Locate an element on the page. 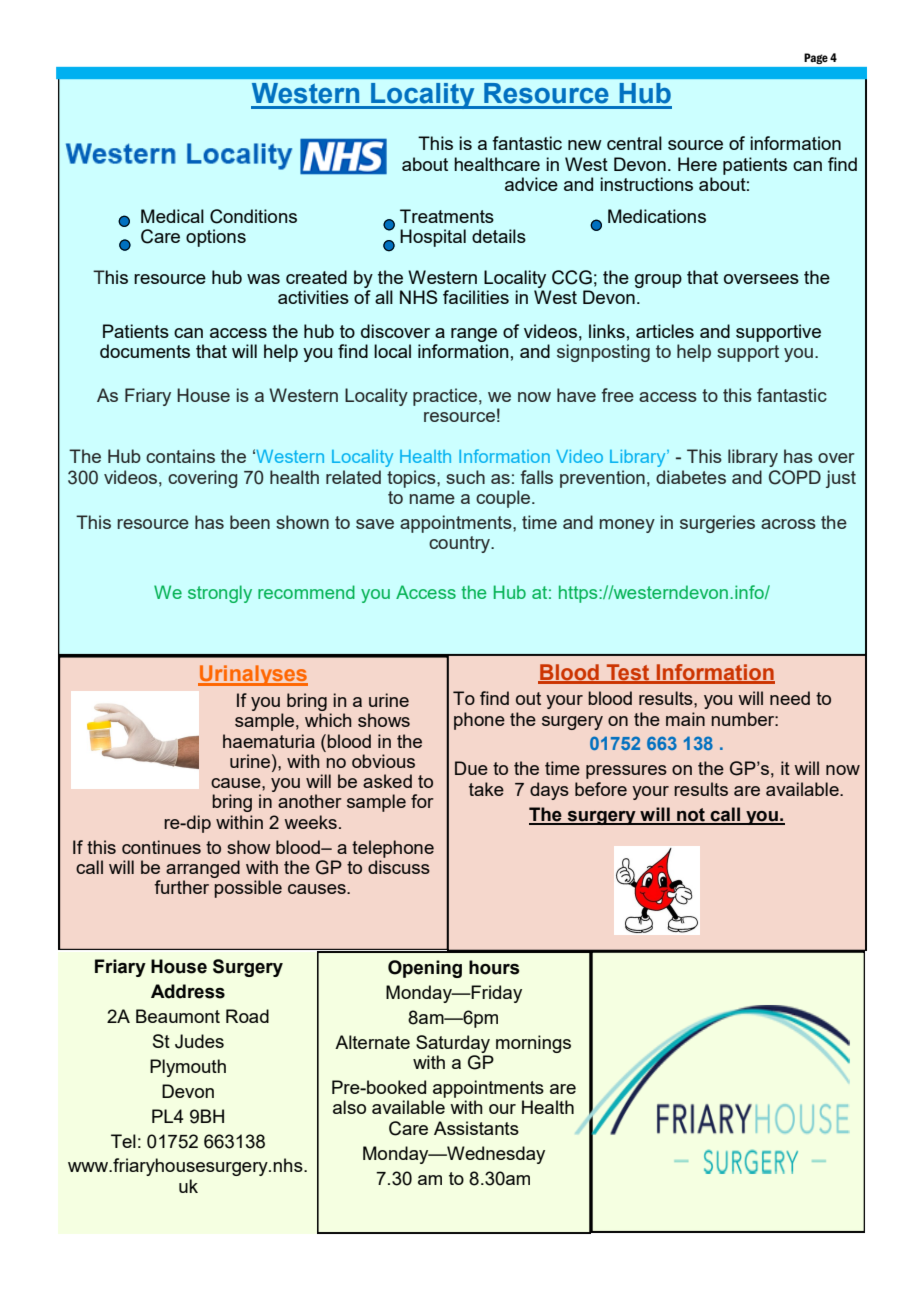 Image resolution: width=924 pixels, height=1308 pixels. possible is located at coordinates (248, 889).
